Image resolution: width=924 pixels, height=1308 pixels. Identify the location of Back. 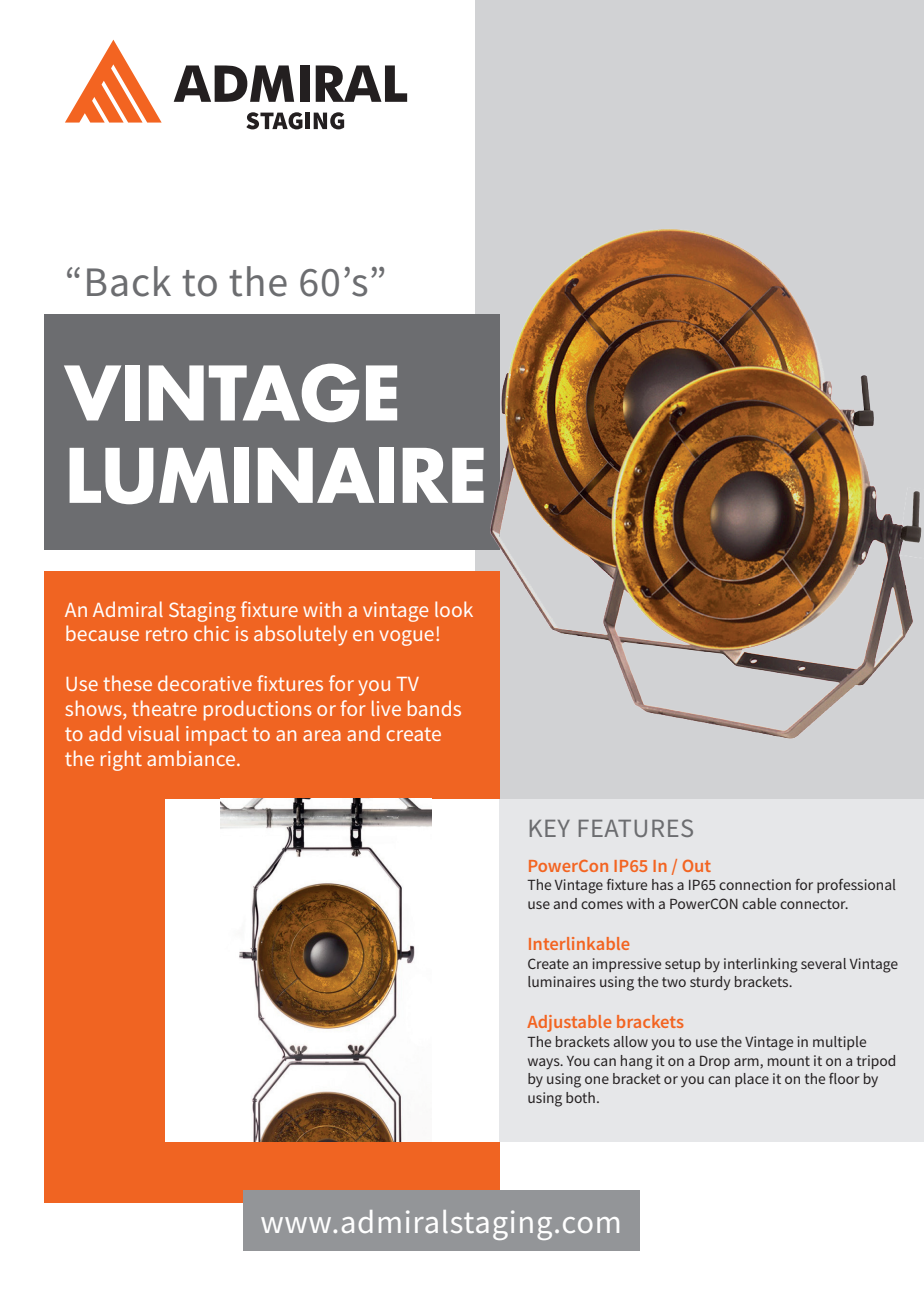
(129, 281).
